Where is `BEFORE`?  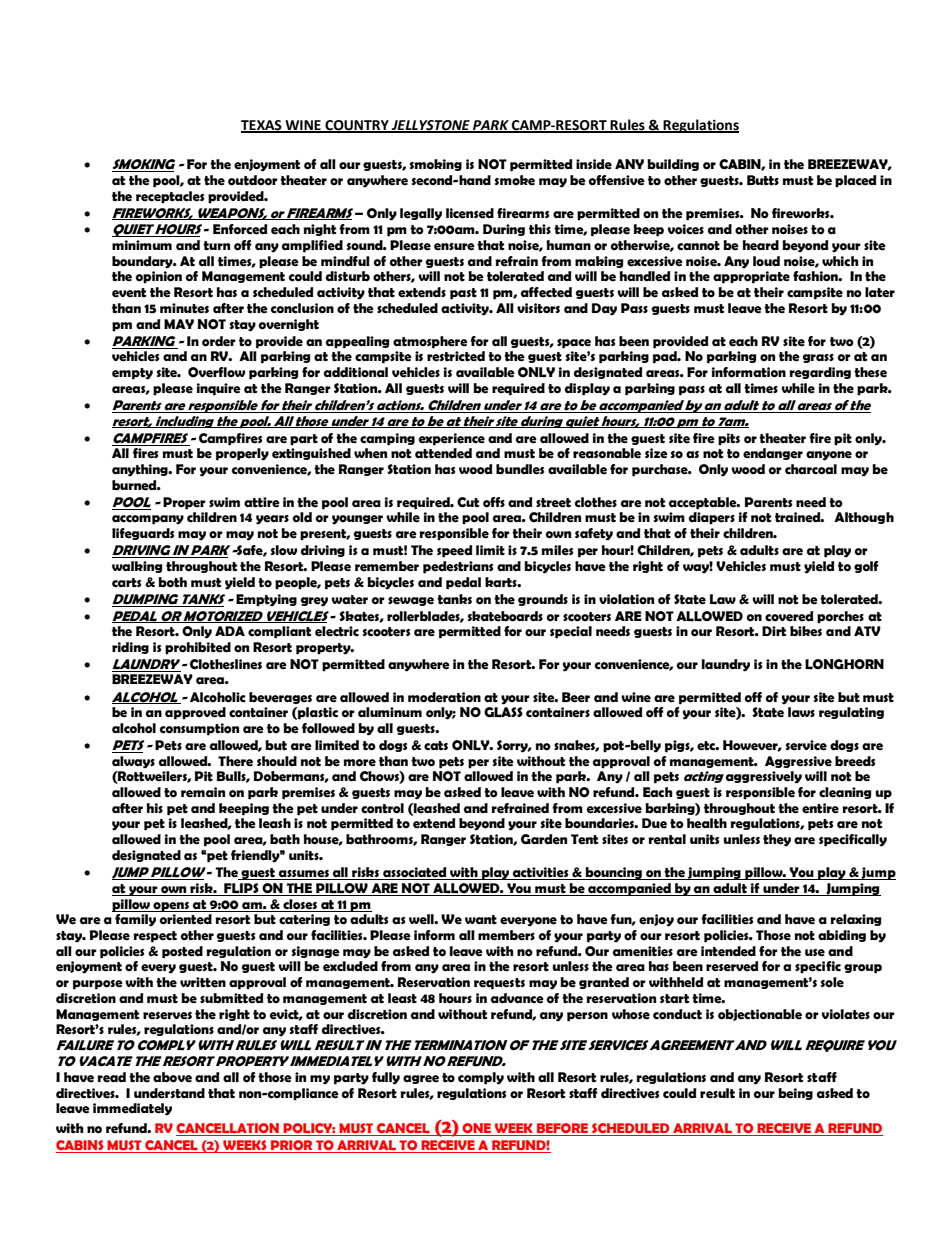 BEFORE is located at coordinates (562, 1129).
